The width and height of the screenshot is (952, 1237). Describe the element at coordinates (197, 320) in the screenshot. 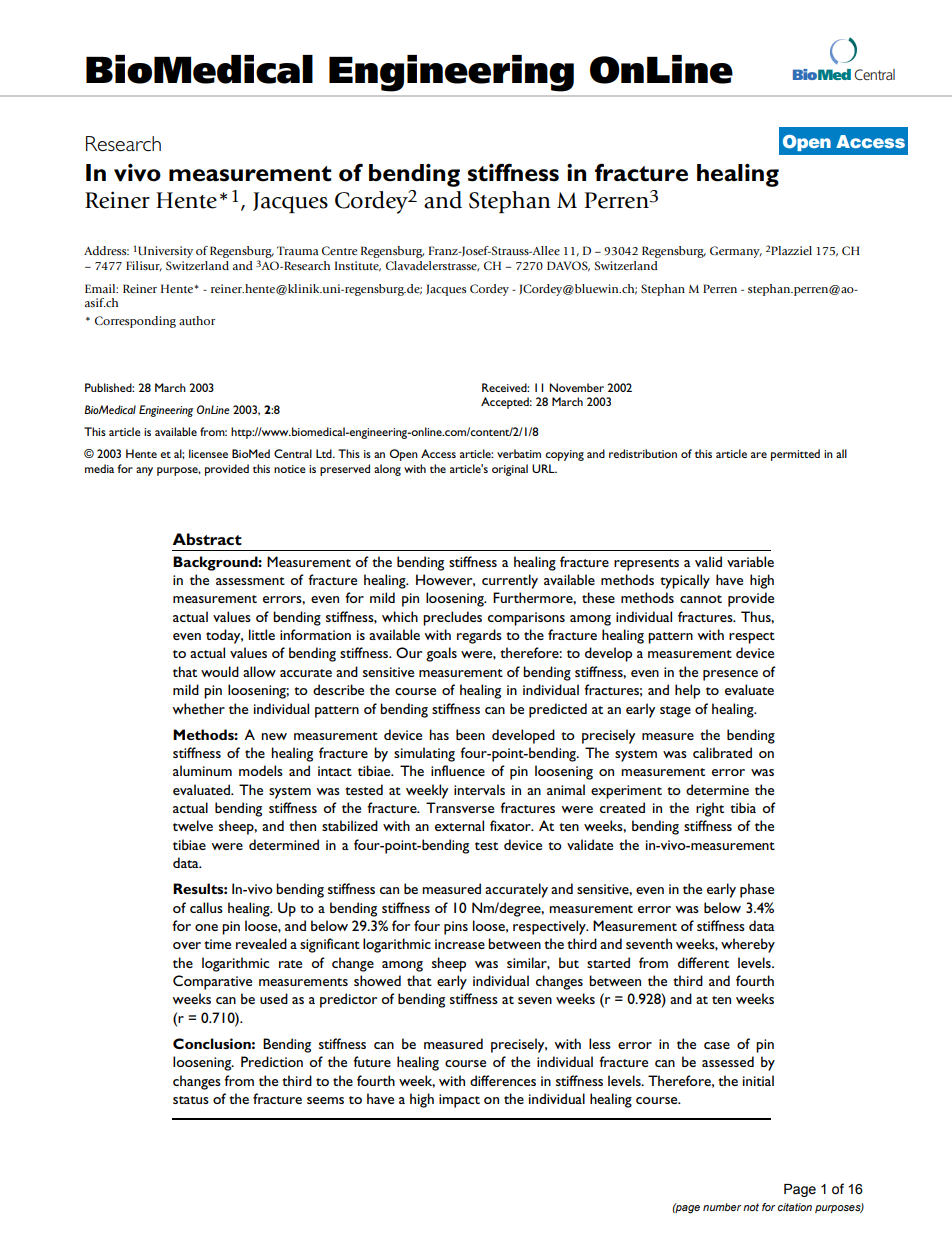

I see `author` at that location.
